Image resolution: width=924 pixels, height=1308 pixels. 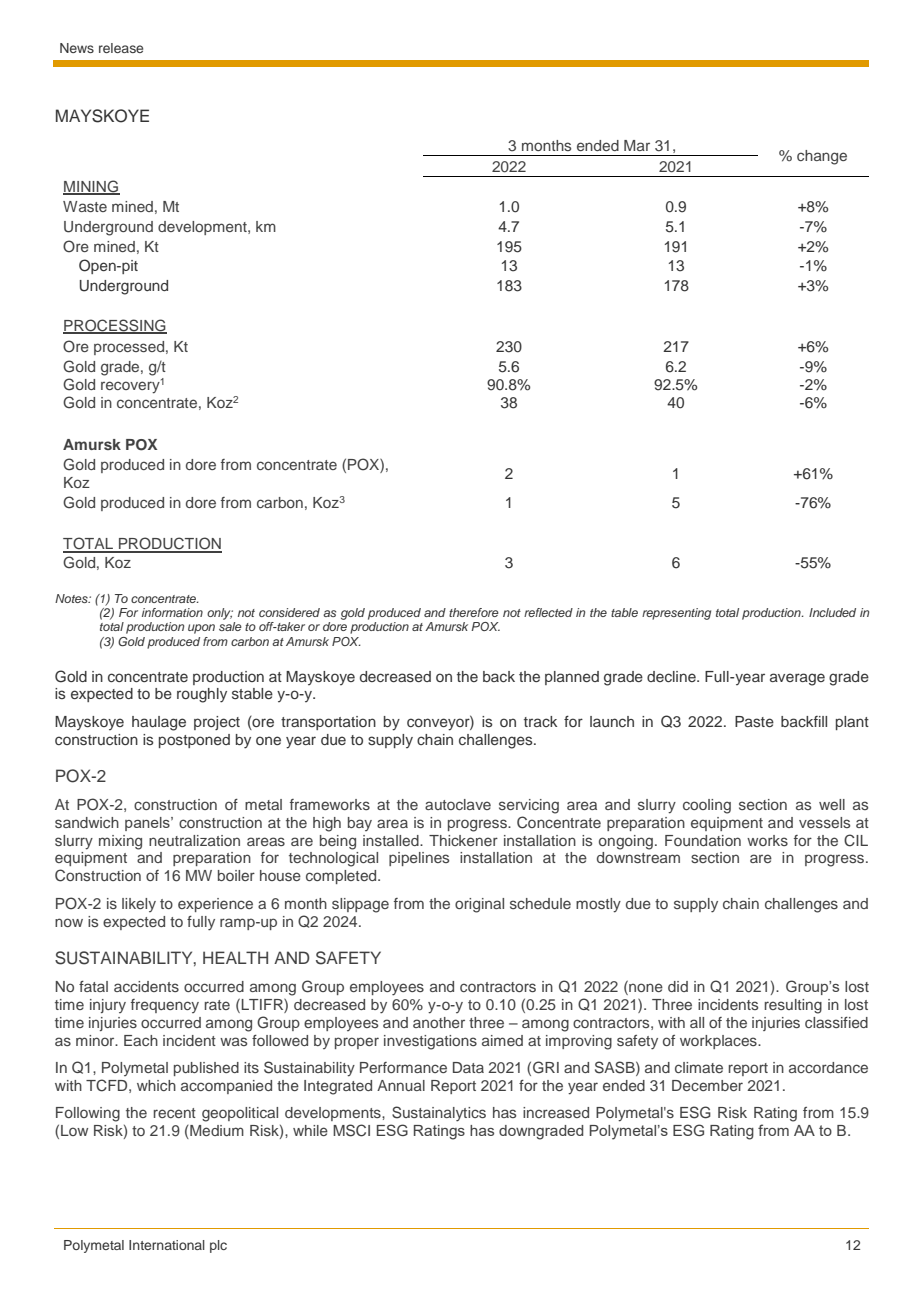 What do you see at coordinates (556, 1112) in the document?
I see `increased` at bounding box center [556, 1112].
